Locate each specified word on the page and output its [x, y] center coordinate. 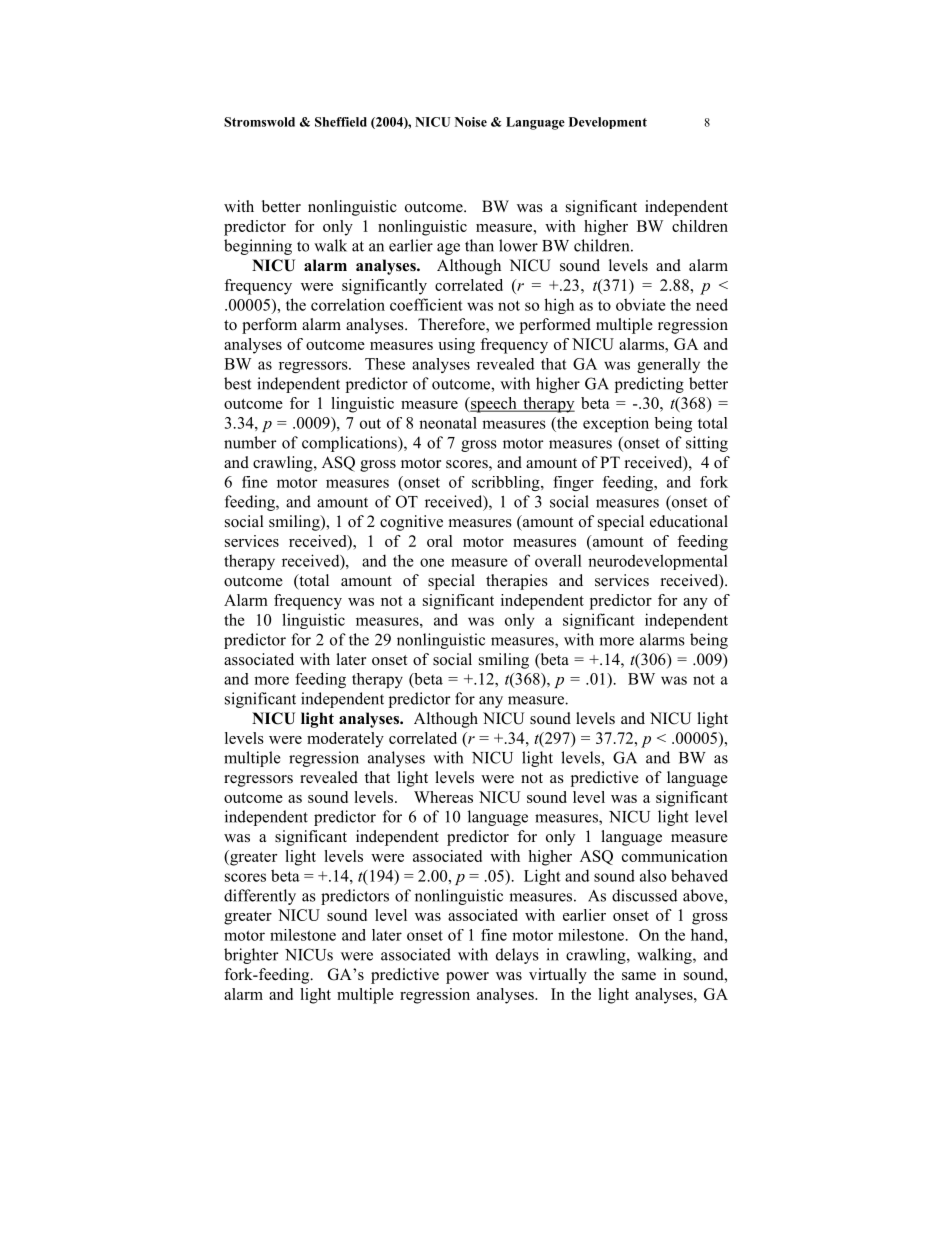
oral [440, 541]
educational [689, 521]
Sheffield [341, 122]
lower [518, 245]
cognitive [411, 523]
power [467, 978]
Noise [471, 122]
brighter [251, 956]
